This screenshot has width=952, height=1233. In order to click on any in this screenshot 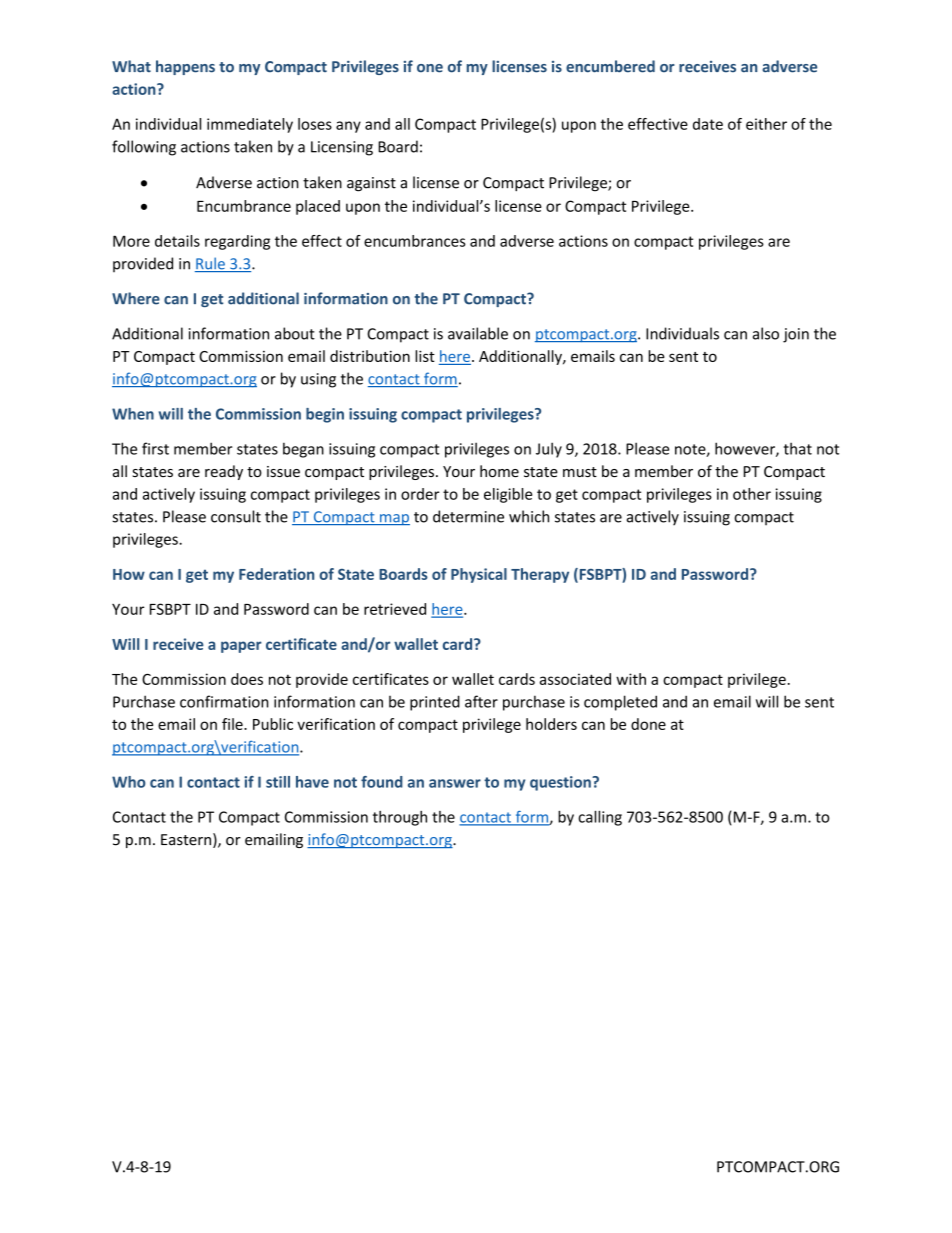, I will do `click(348, 127)`.
